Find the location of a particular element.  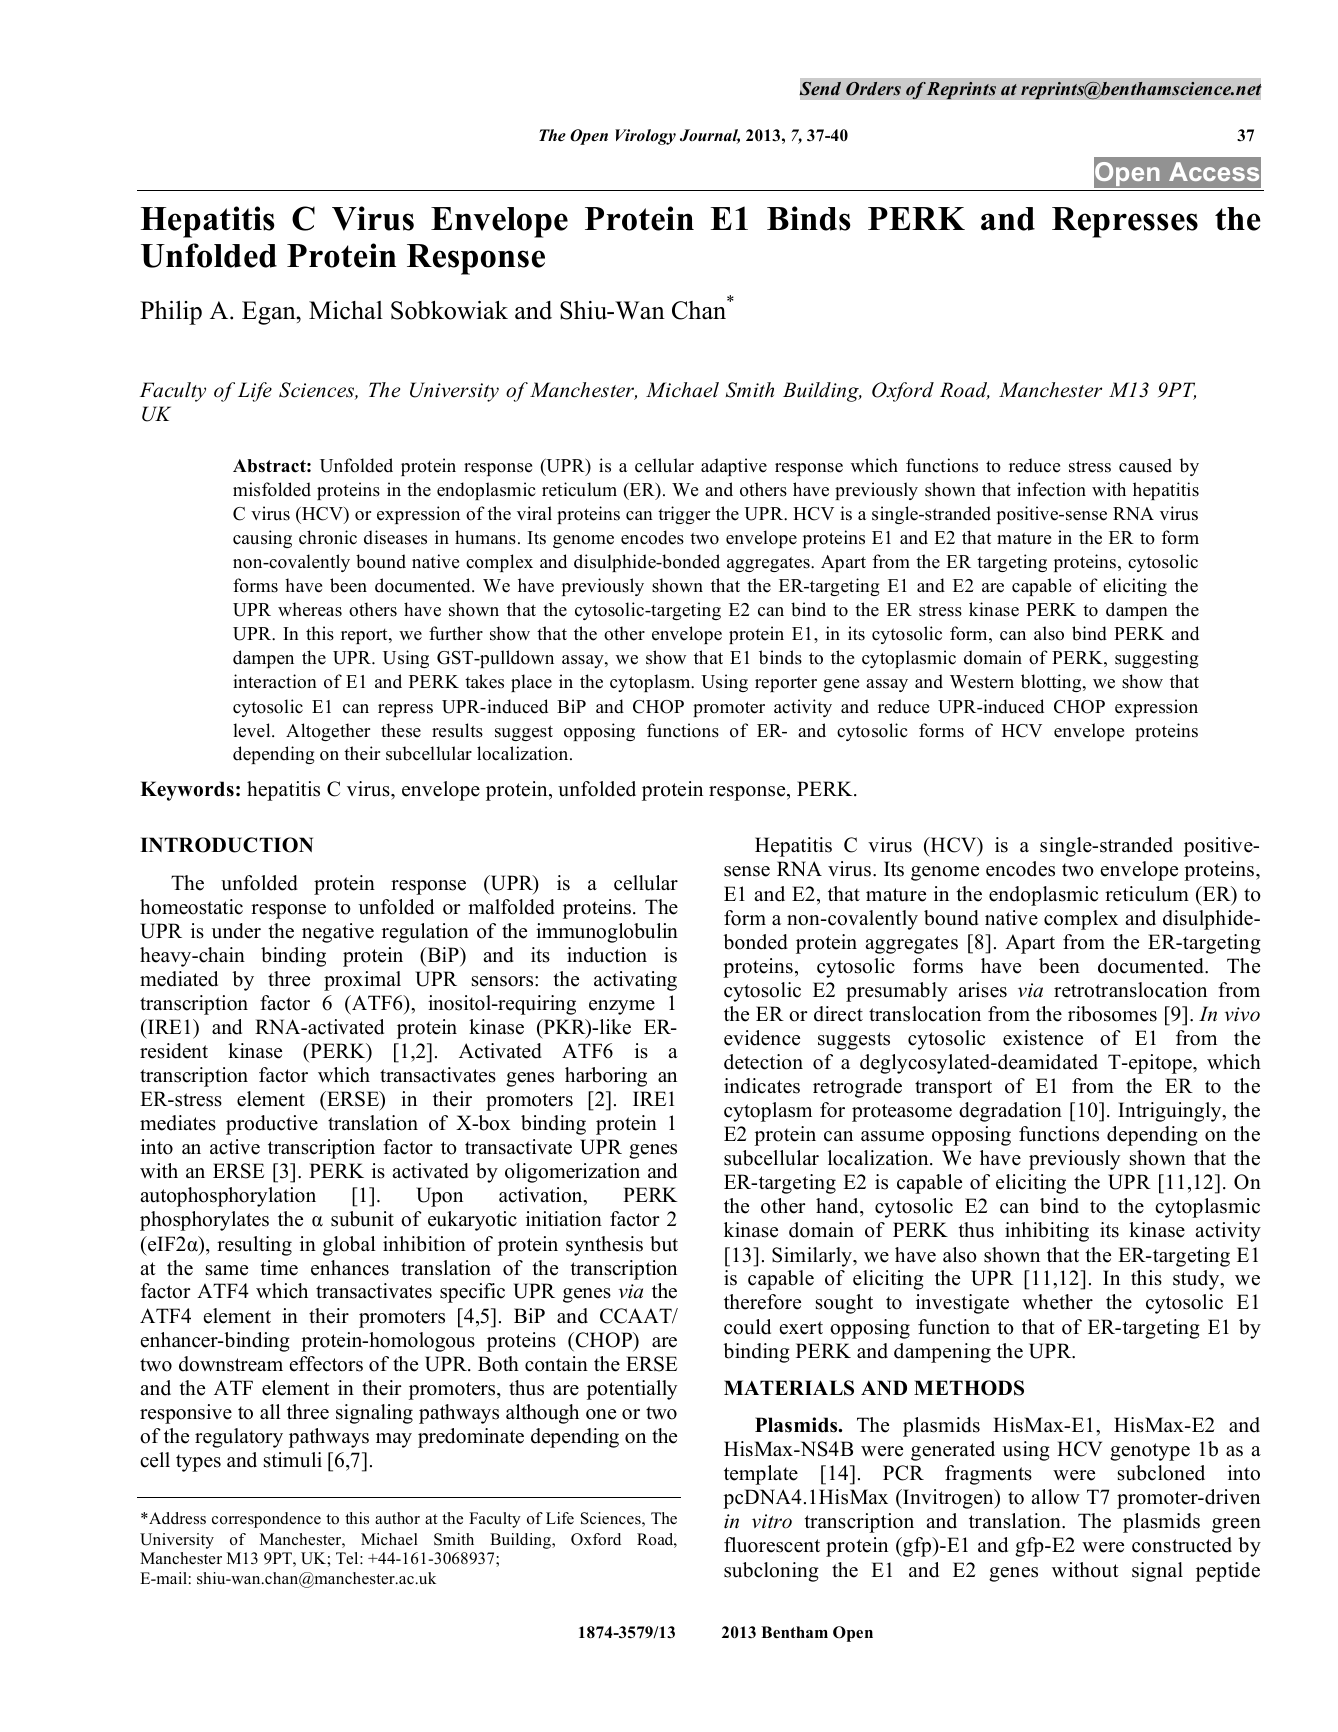

INTRODUCTION is located at coordinates (226, 845).
